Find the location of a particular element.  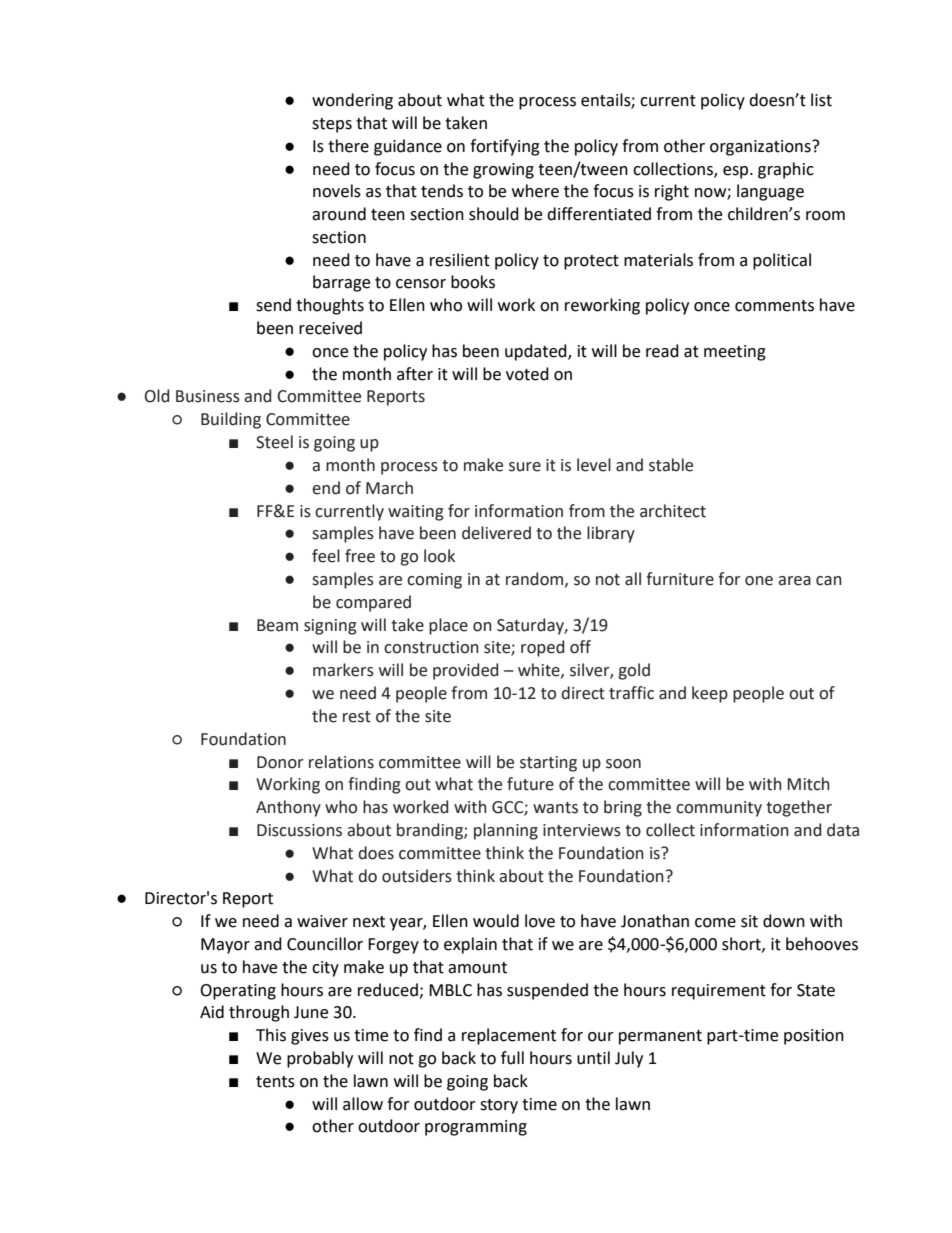

steps is located at coordinates (332, 125).
